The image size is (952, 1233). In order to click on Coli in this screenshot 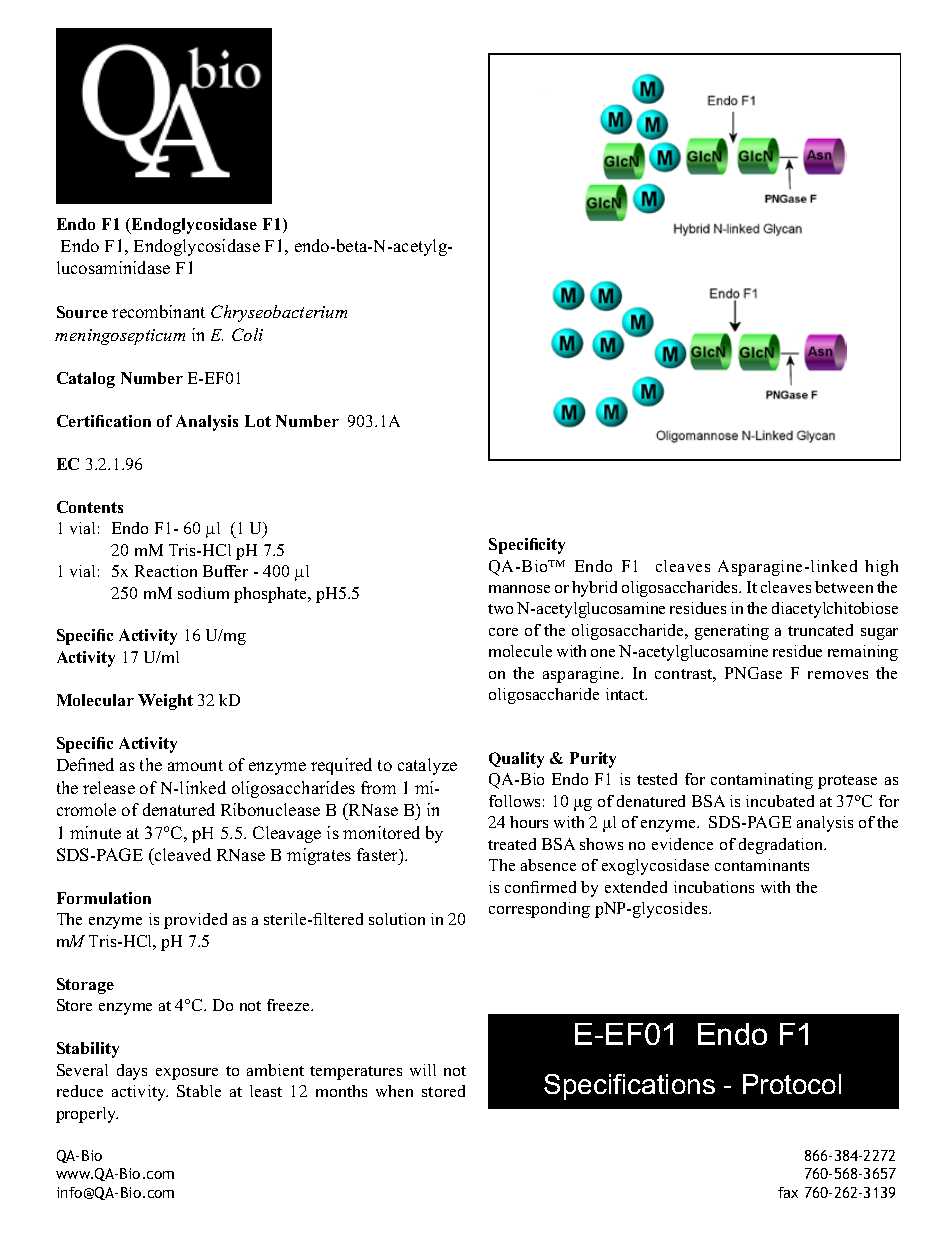, I will do `click(247, 334)`.
